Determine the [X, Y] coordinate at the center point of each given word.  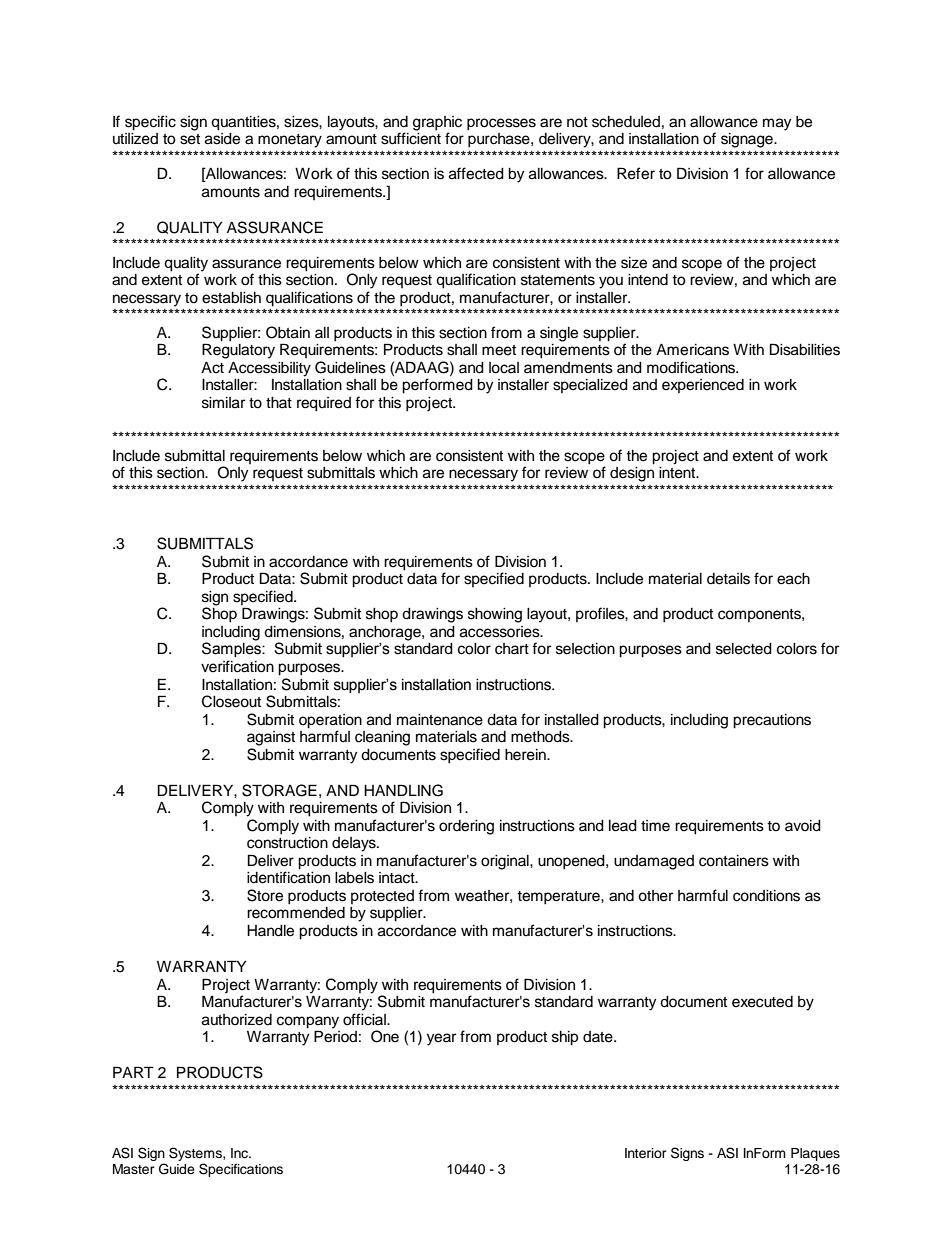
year [441, 1039]
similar [223, 403]
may [777, 124]
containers [734, 861]
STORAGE [279, 790]
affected [476, 173]
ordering [466, 827]
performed [437, 386]
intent [678, 471]
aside [222, 137]
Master [134, 1169]
